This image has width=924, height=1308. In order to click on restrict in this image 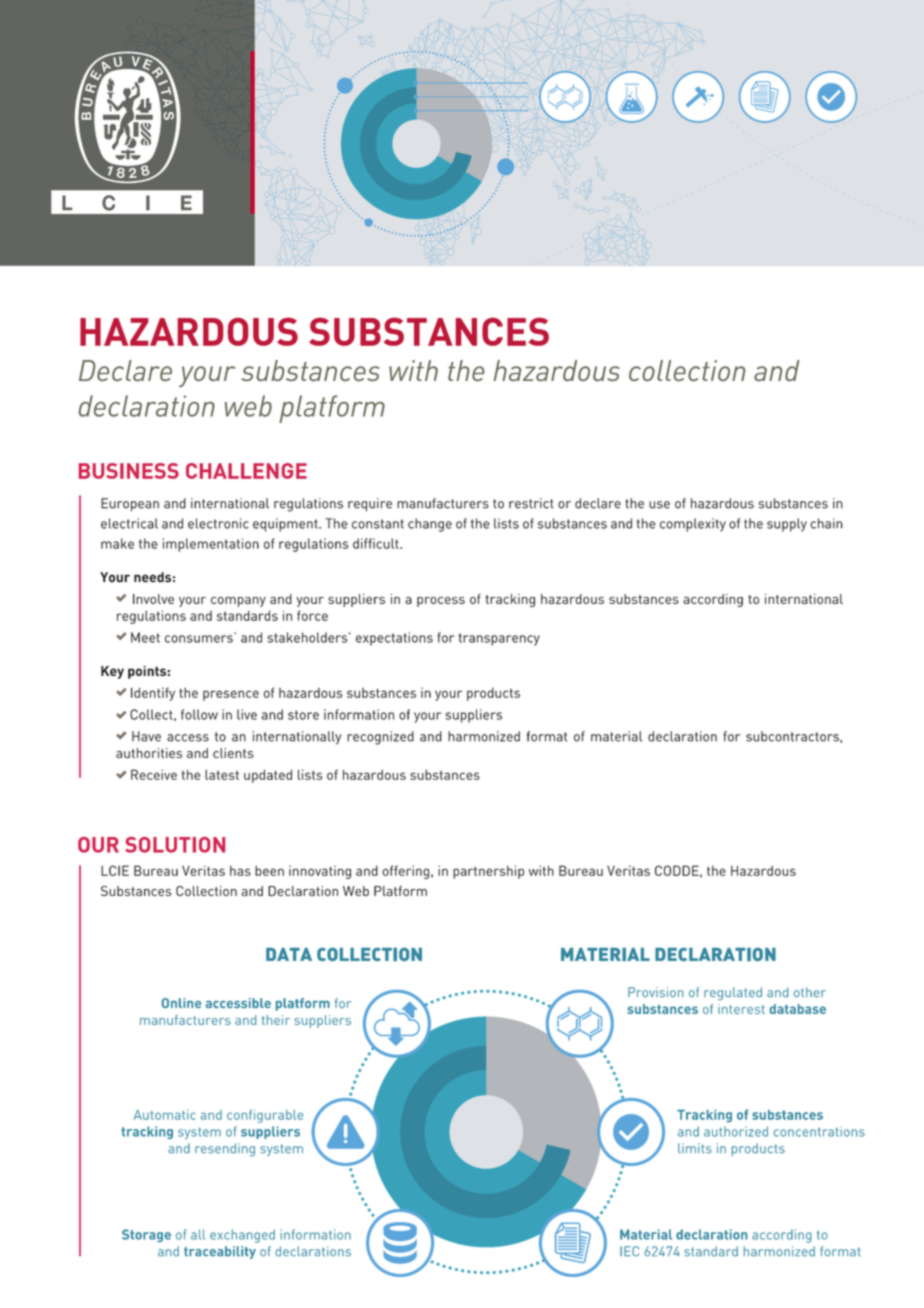, I will do `click(531, 503)`.
